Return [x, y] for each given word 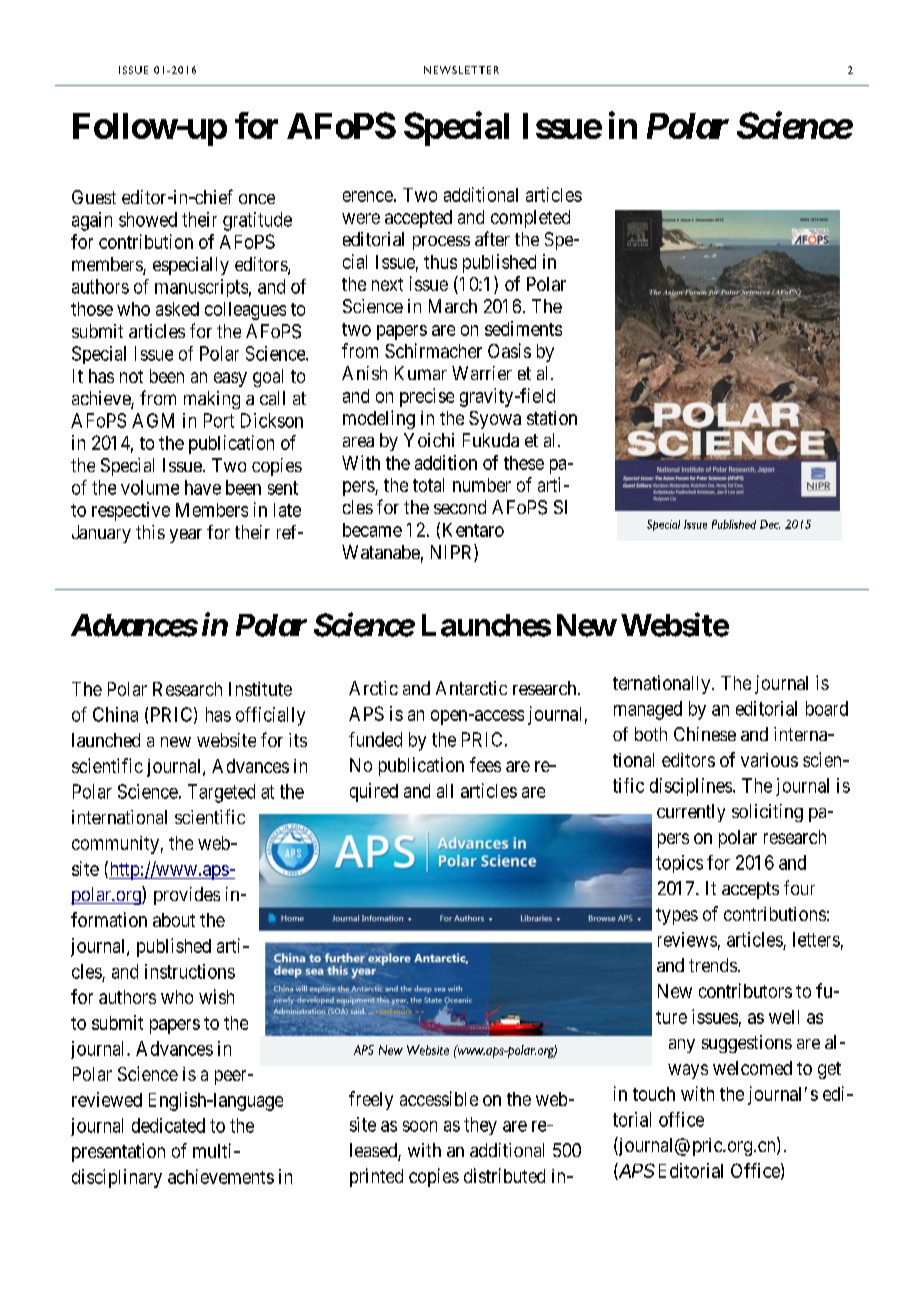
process [441, 243]
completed [530, 219]
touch [654, 1094]
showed [148, 219]
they [480, 1126]
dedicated [168, 1125]
